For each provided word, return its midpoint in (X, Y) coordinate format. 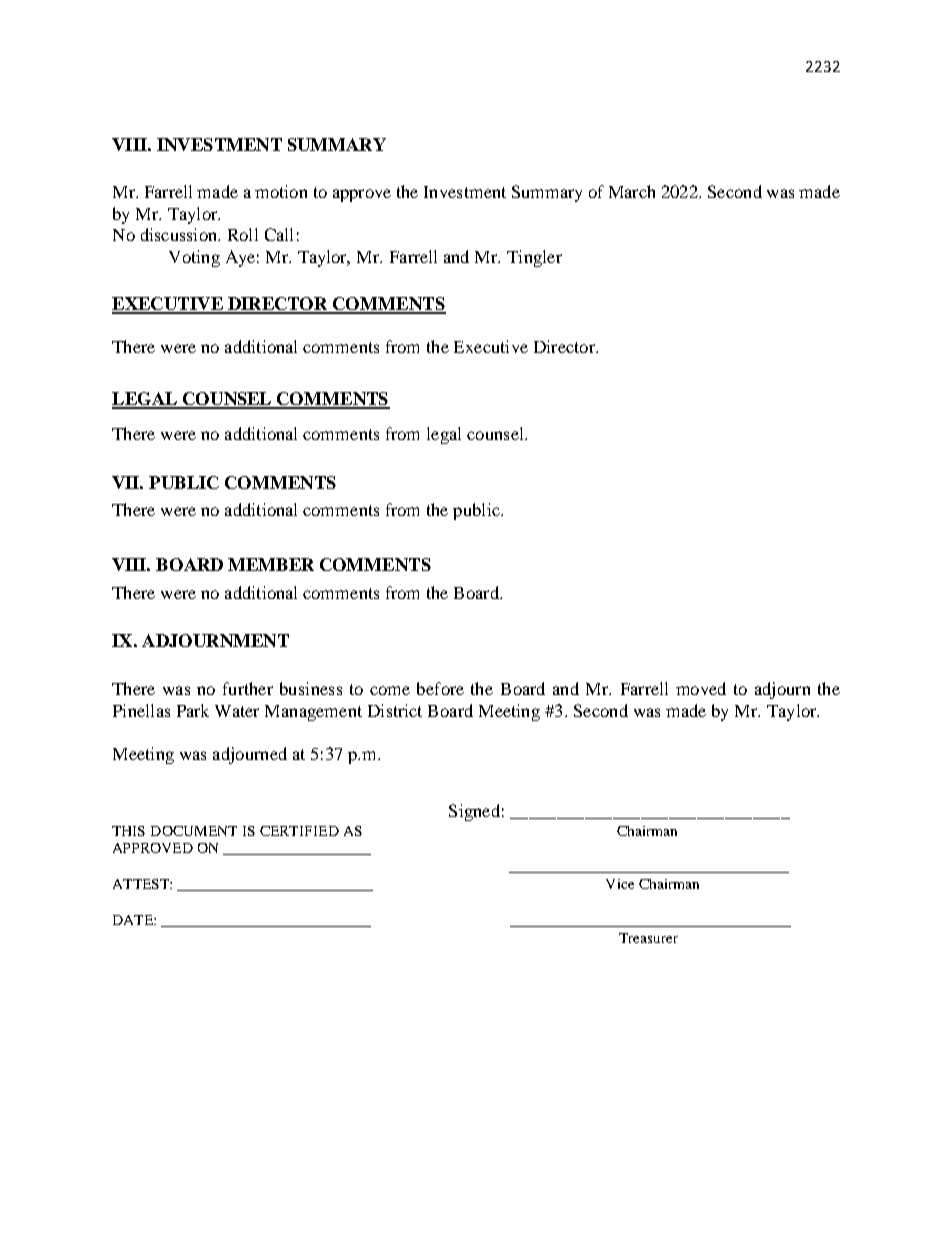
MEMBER (271, 564)
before (440, 688)
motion (281, 191)
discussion (180, 234)
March (632, 191)
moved (701, 688)
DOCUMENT (194, 831)
